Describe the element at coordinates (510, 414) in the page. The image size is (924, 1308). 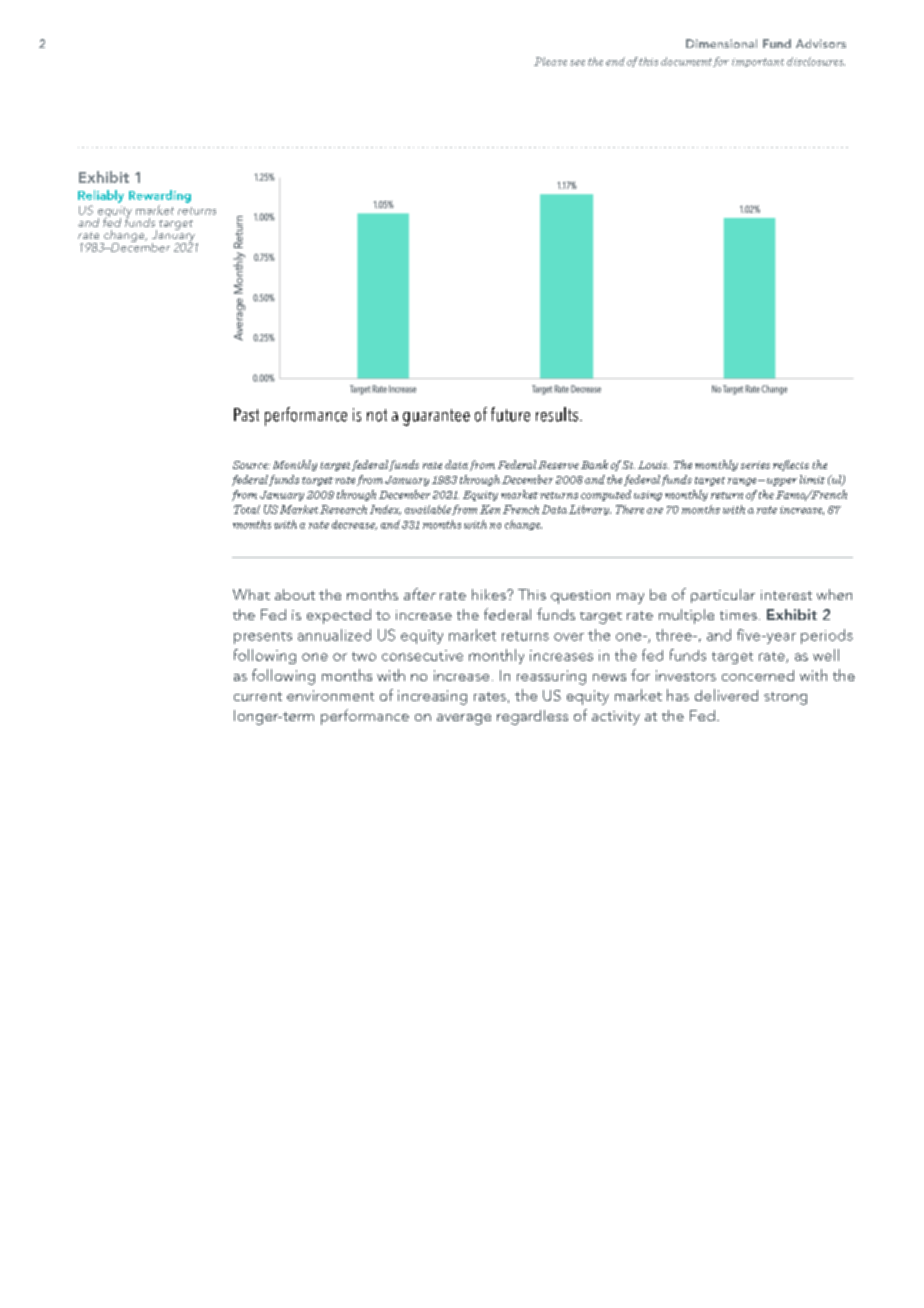
I see `future` at that location.
